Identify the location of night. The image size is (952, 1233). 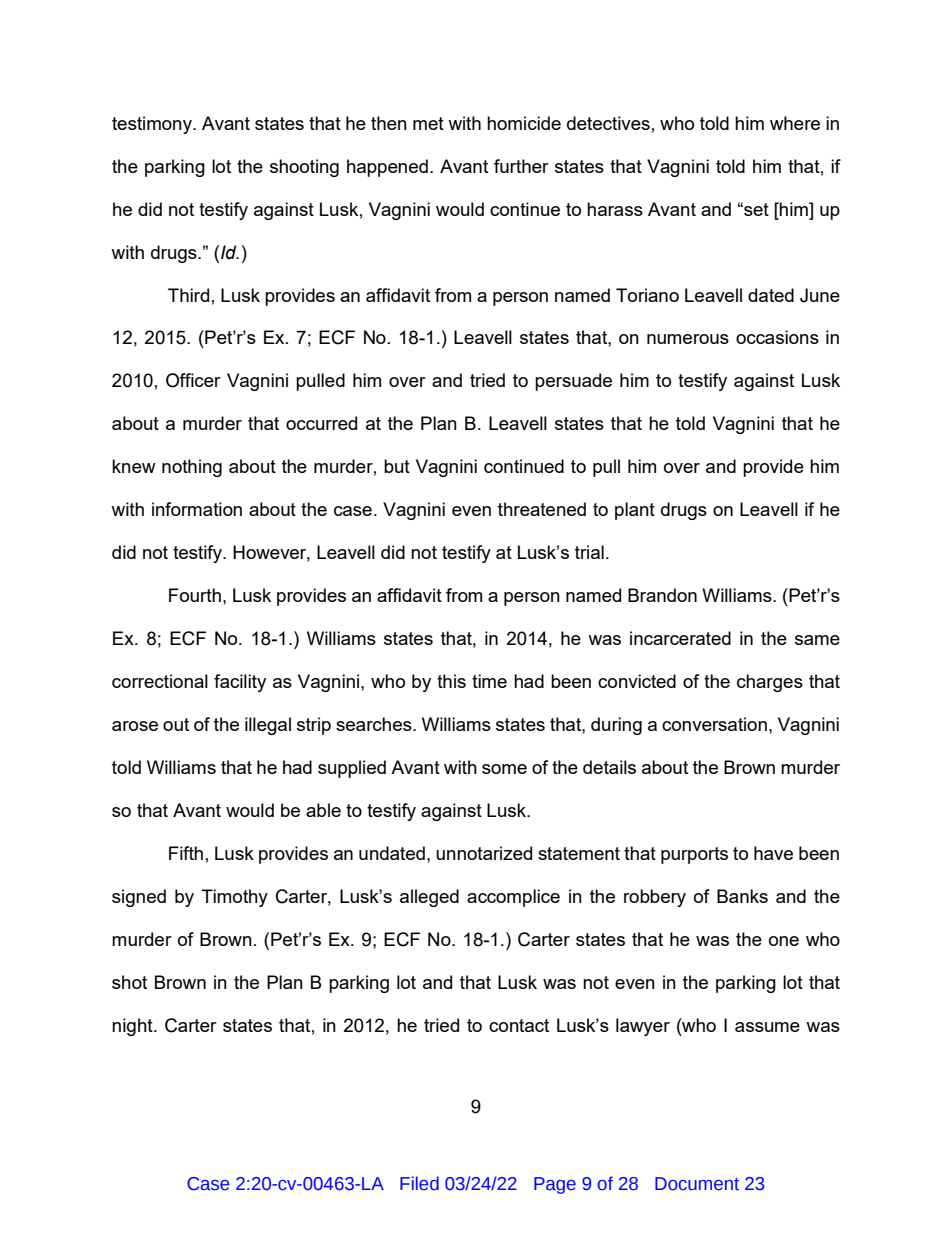
(133, 1027).
